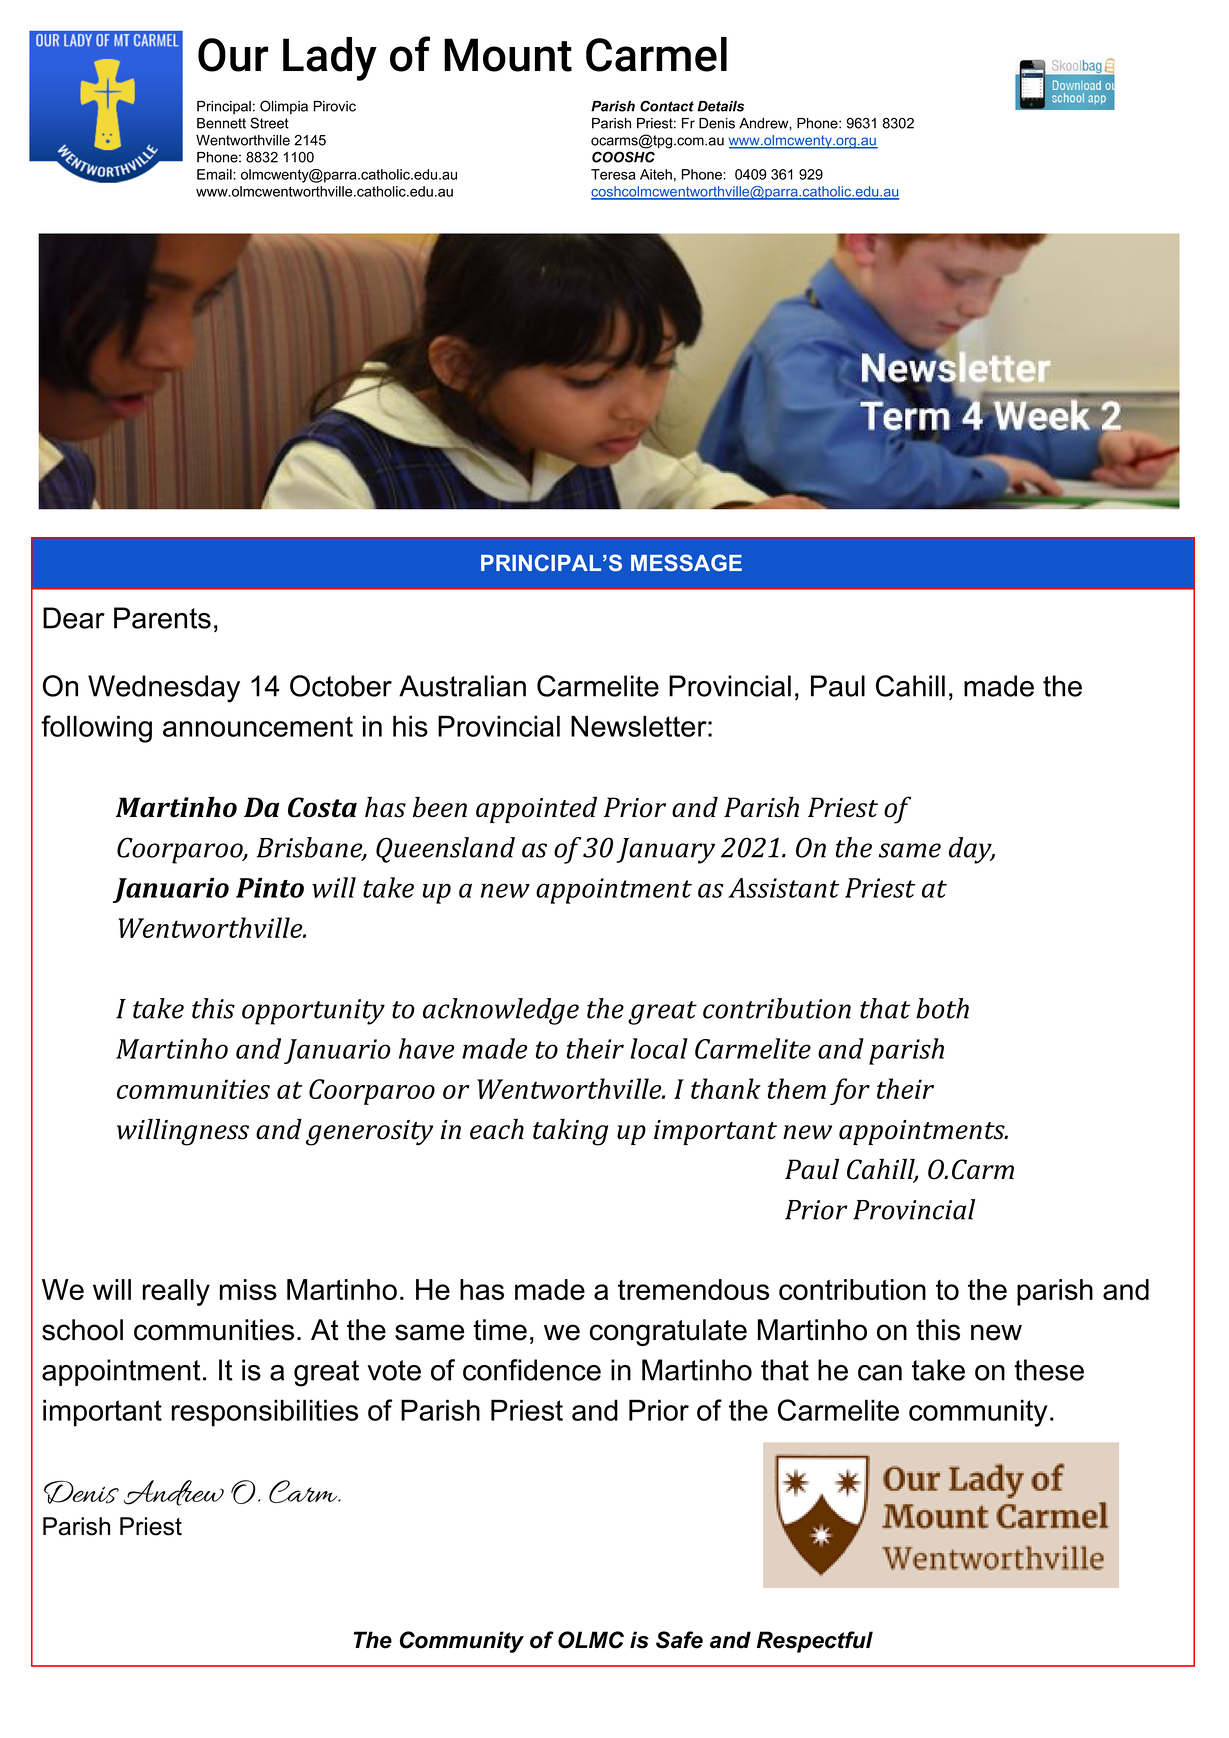 Image resolution: width=1229 pixels, height=1738 pixels. Describe the element at coordinates (783, 888) in the screenshot. I see `Assistant` at that location.
